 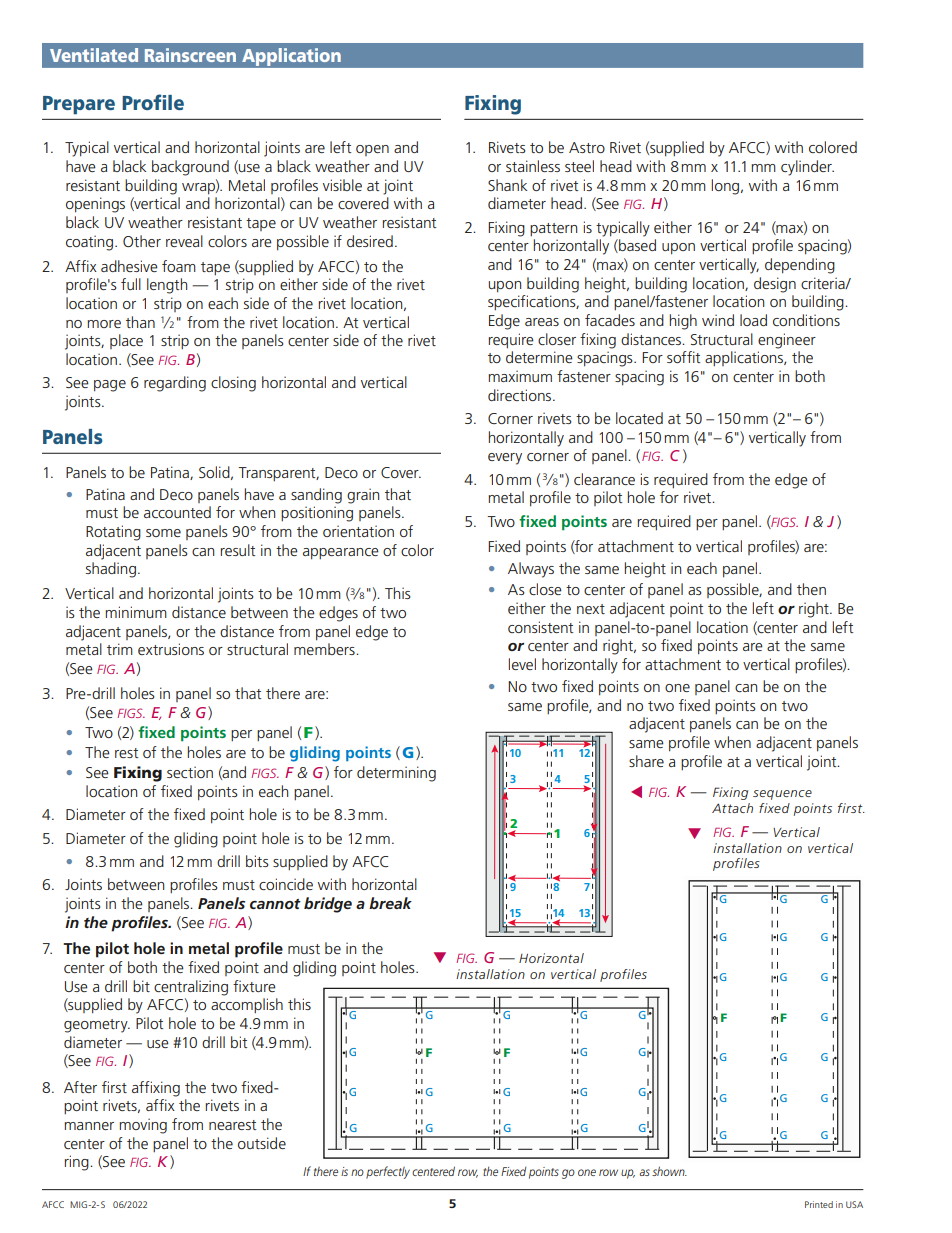 I want to click on cylinder, so click(x=807, y=168).
